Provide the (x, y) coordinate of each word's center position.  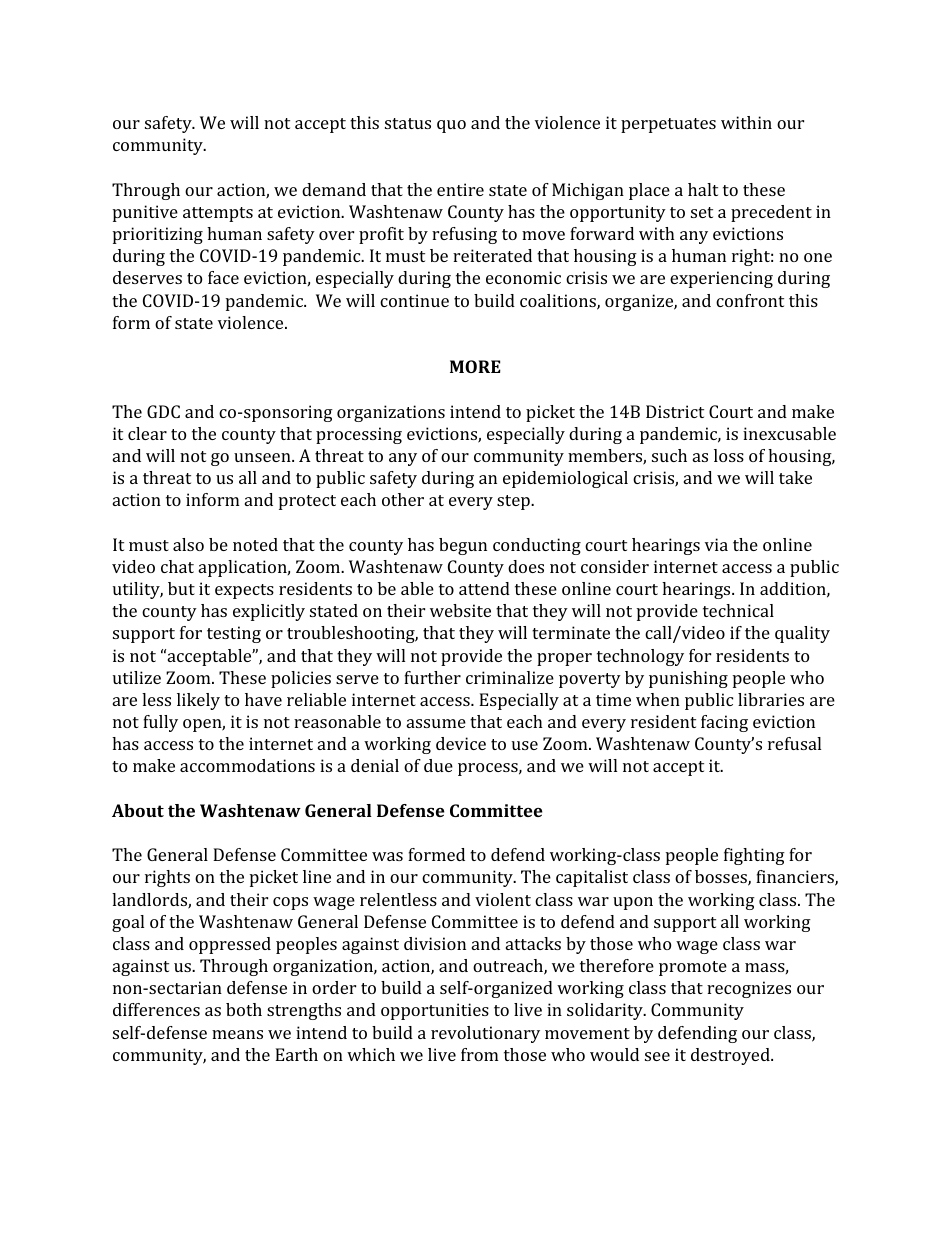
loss (729, 455)
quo (451, 126)
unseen (263, 457)
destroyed (730, 1056)
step (514, 502)
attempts (218, 214)
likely (198, 701)
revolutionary (485, 1034)
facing (724, 723)
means (237, 1034)
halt (703, 189)
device (461, 743)
